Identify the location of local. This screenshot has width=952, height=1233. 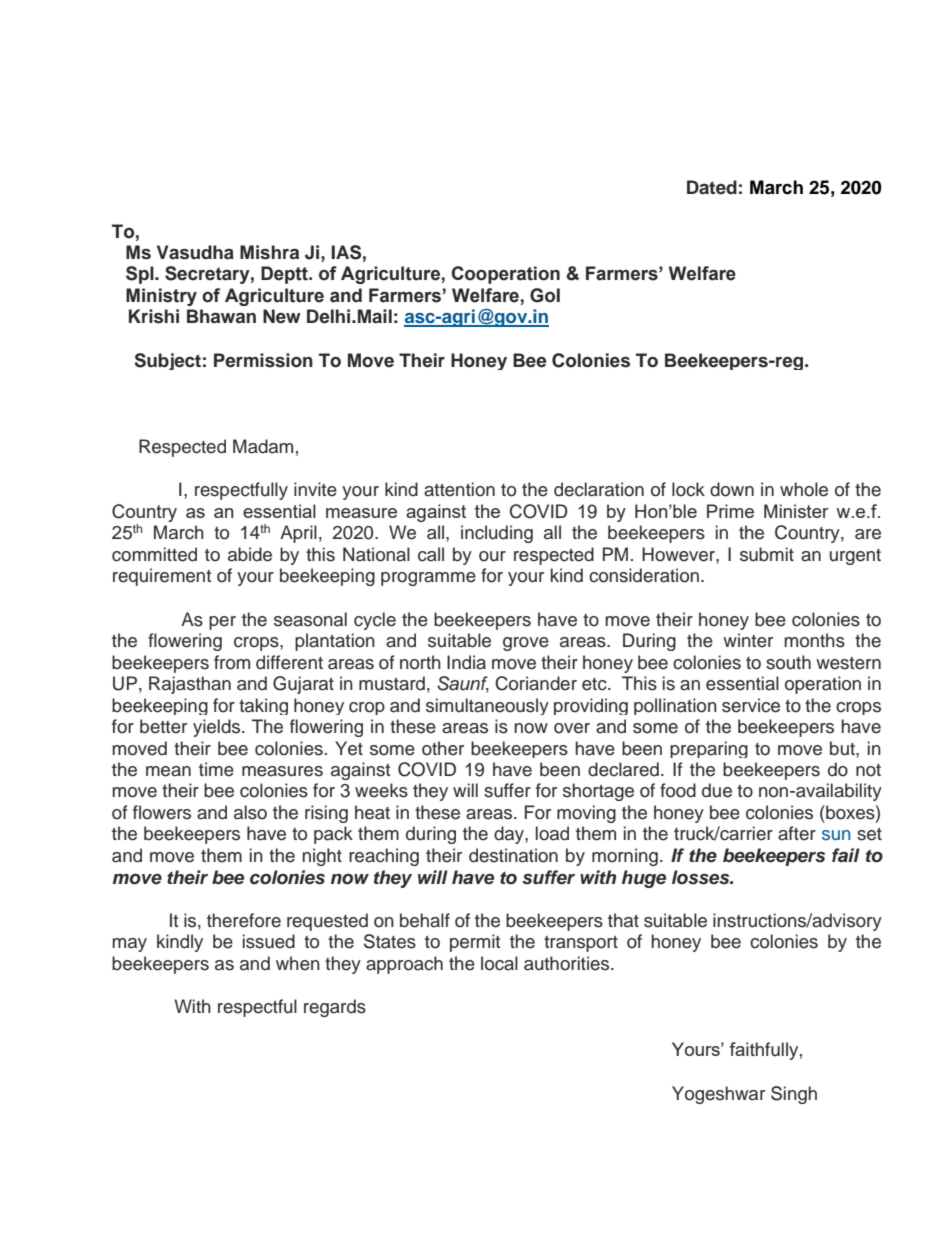
(499, 963).
